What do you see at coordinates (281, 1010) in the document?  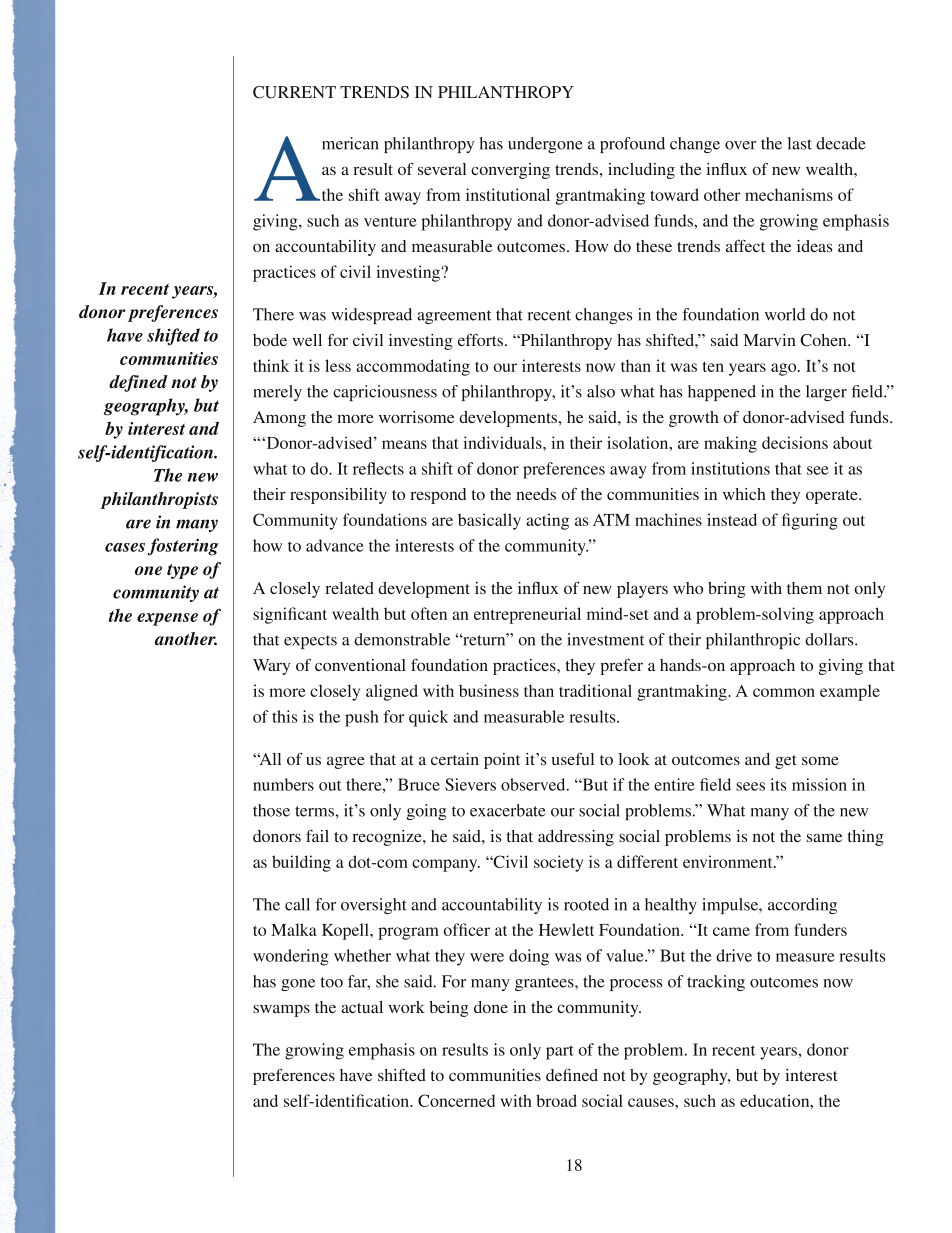 I see `swamps` at bounding box center [281, 1010].
